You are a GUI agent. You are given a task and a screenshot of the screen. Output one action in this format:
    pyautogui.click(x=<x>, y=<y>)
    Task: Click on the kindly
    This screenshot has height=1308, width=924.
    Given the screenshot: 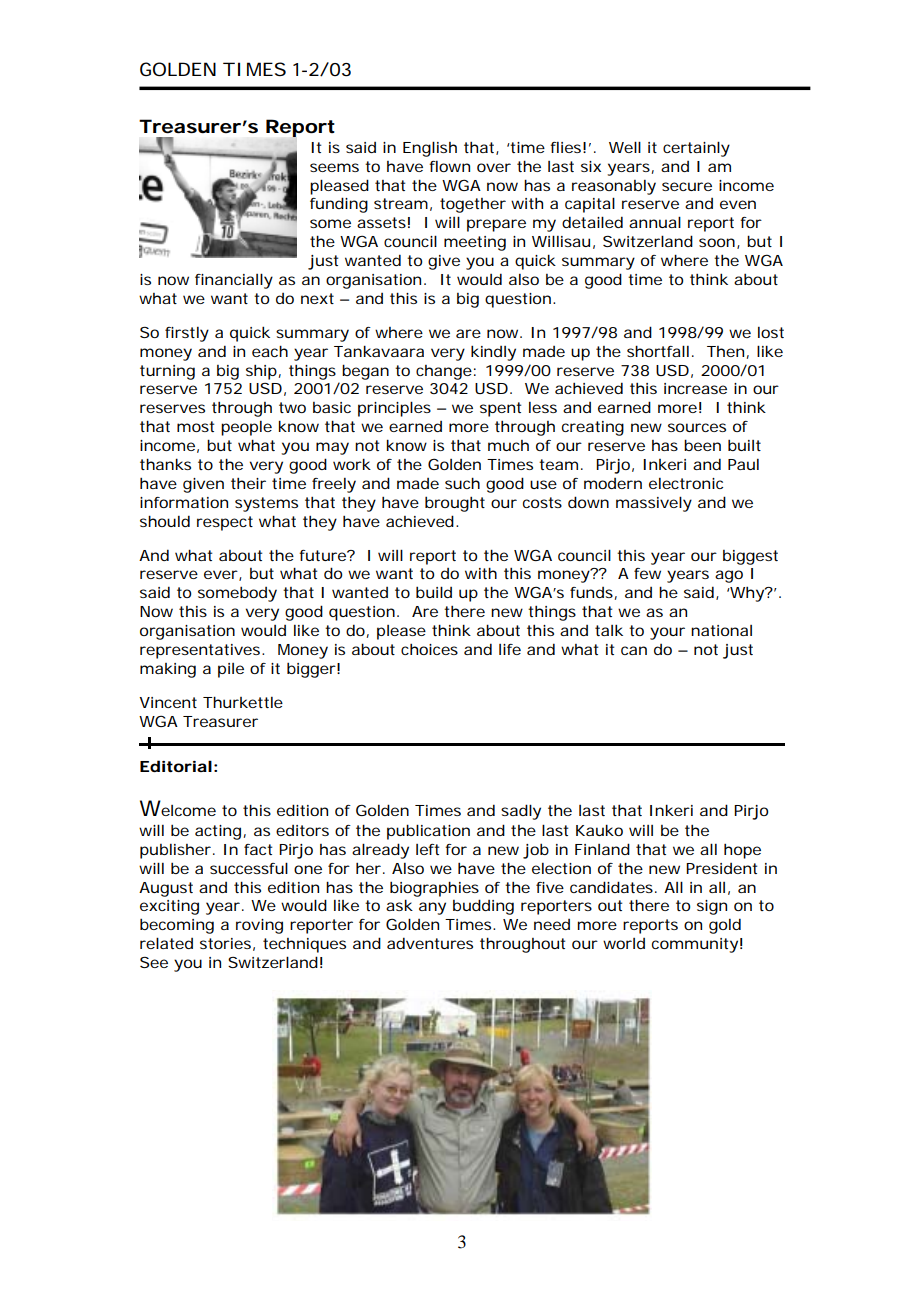 What is the action you would take?
    pyautogui.click(x=493, y=353)
